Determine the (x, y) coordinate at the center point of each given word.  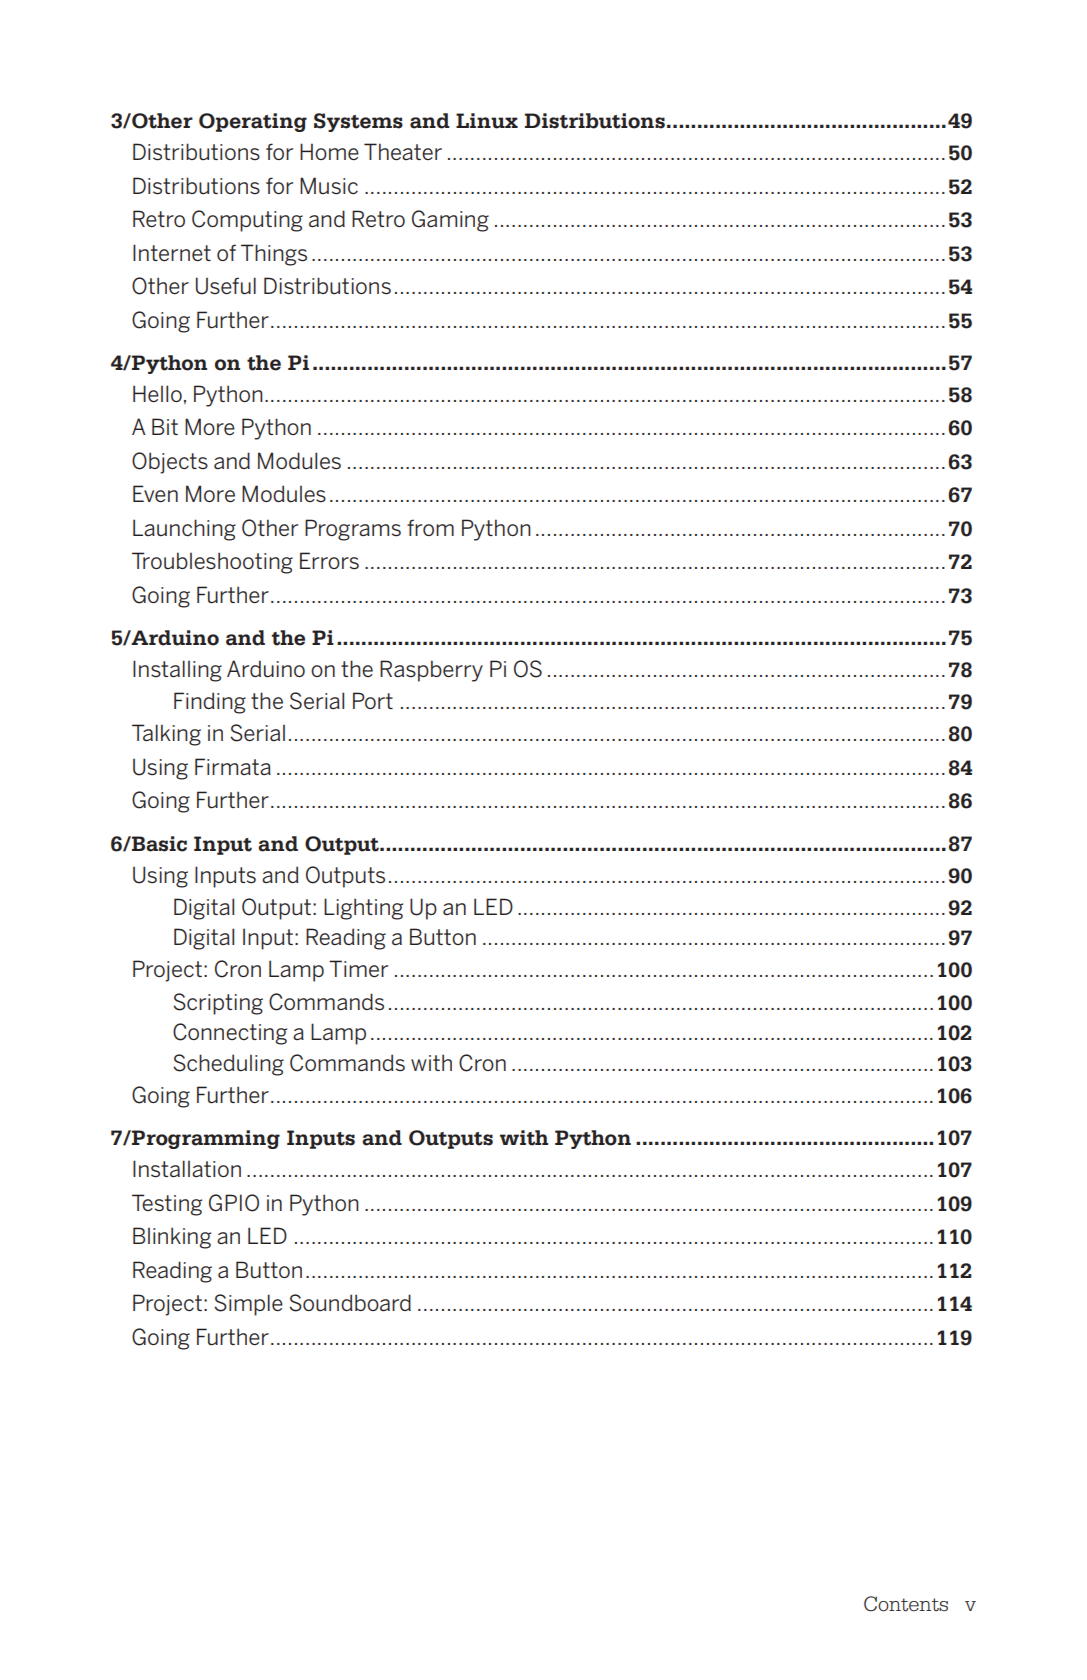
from (430, 527)
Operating (253, 122)
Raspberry (431, 671)
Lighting (363, 909)
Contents (906, 1604)
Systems (358, 122)
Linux (487, 121)
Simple (248, 1305)
